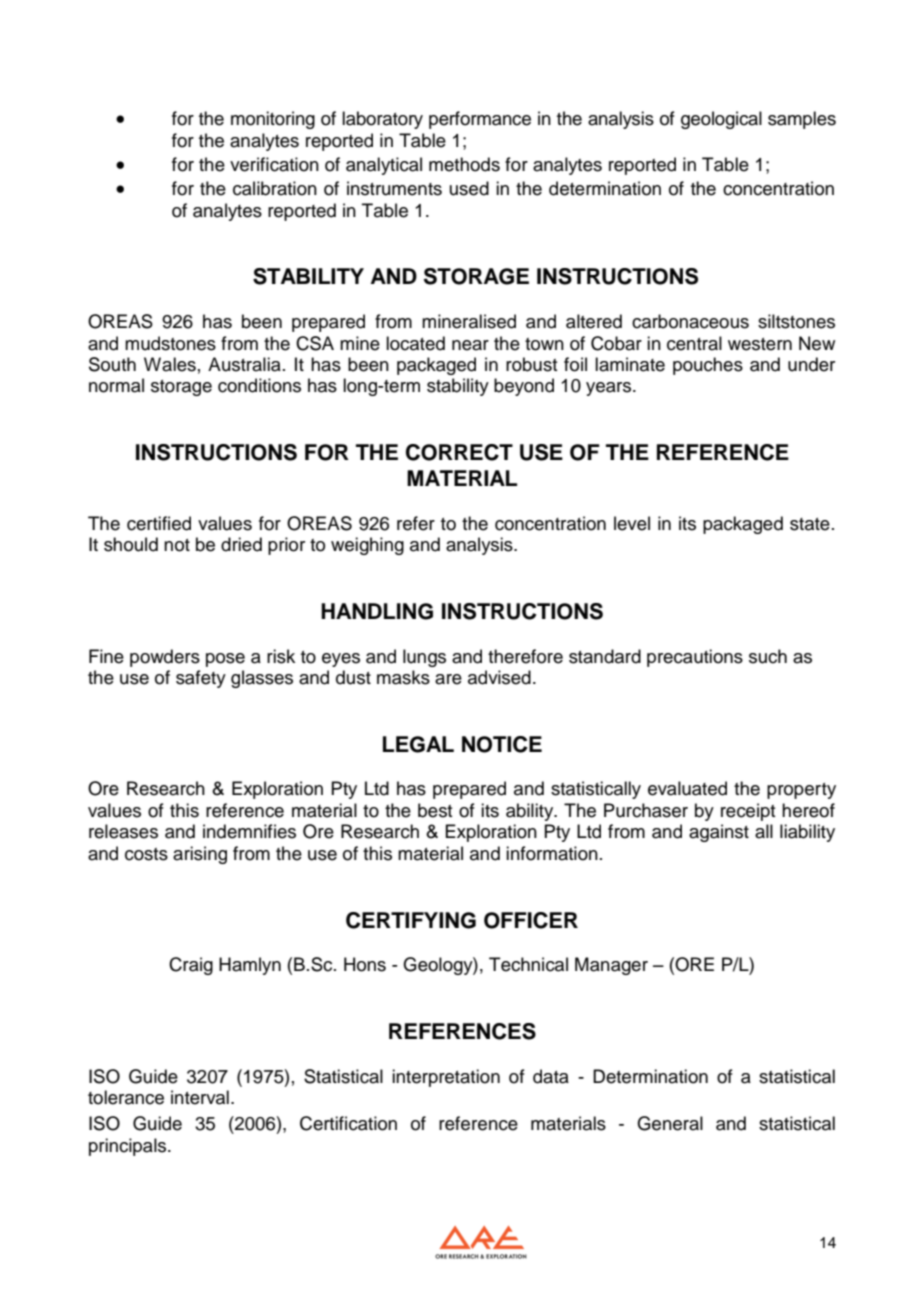 The width and height of the document is (924, 1308). I want to click on such, so click(768, 656).
